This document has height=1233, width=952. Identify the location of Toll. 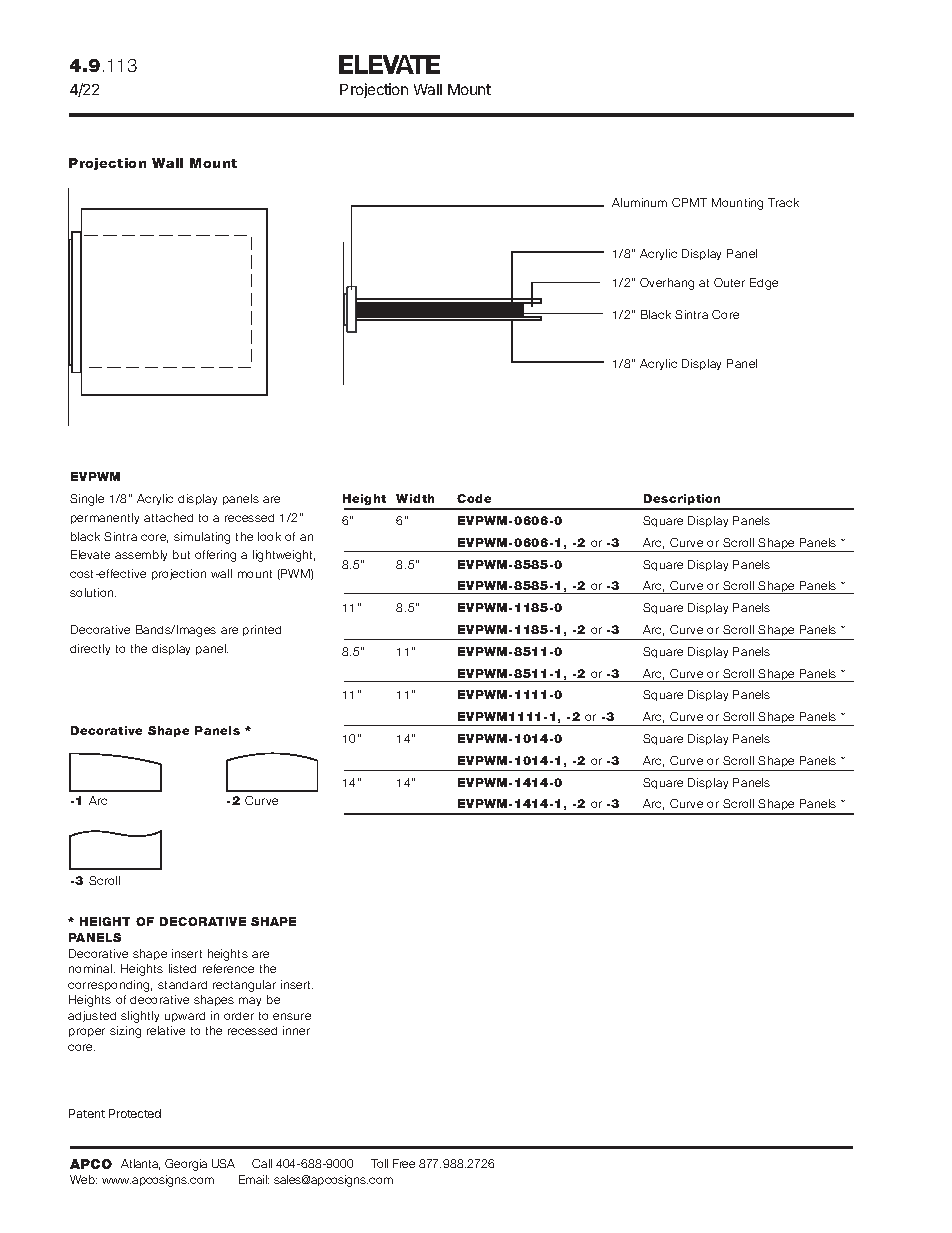
(379, 1163).
